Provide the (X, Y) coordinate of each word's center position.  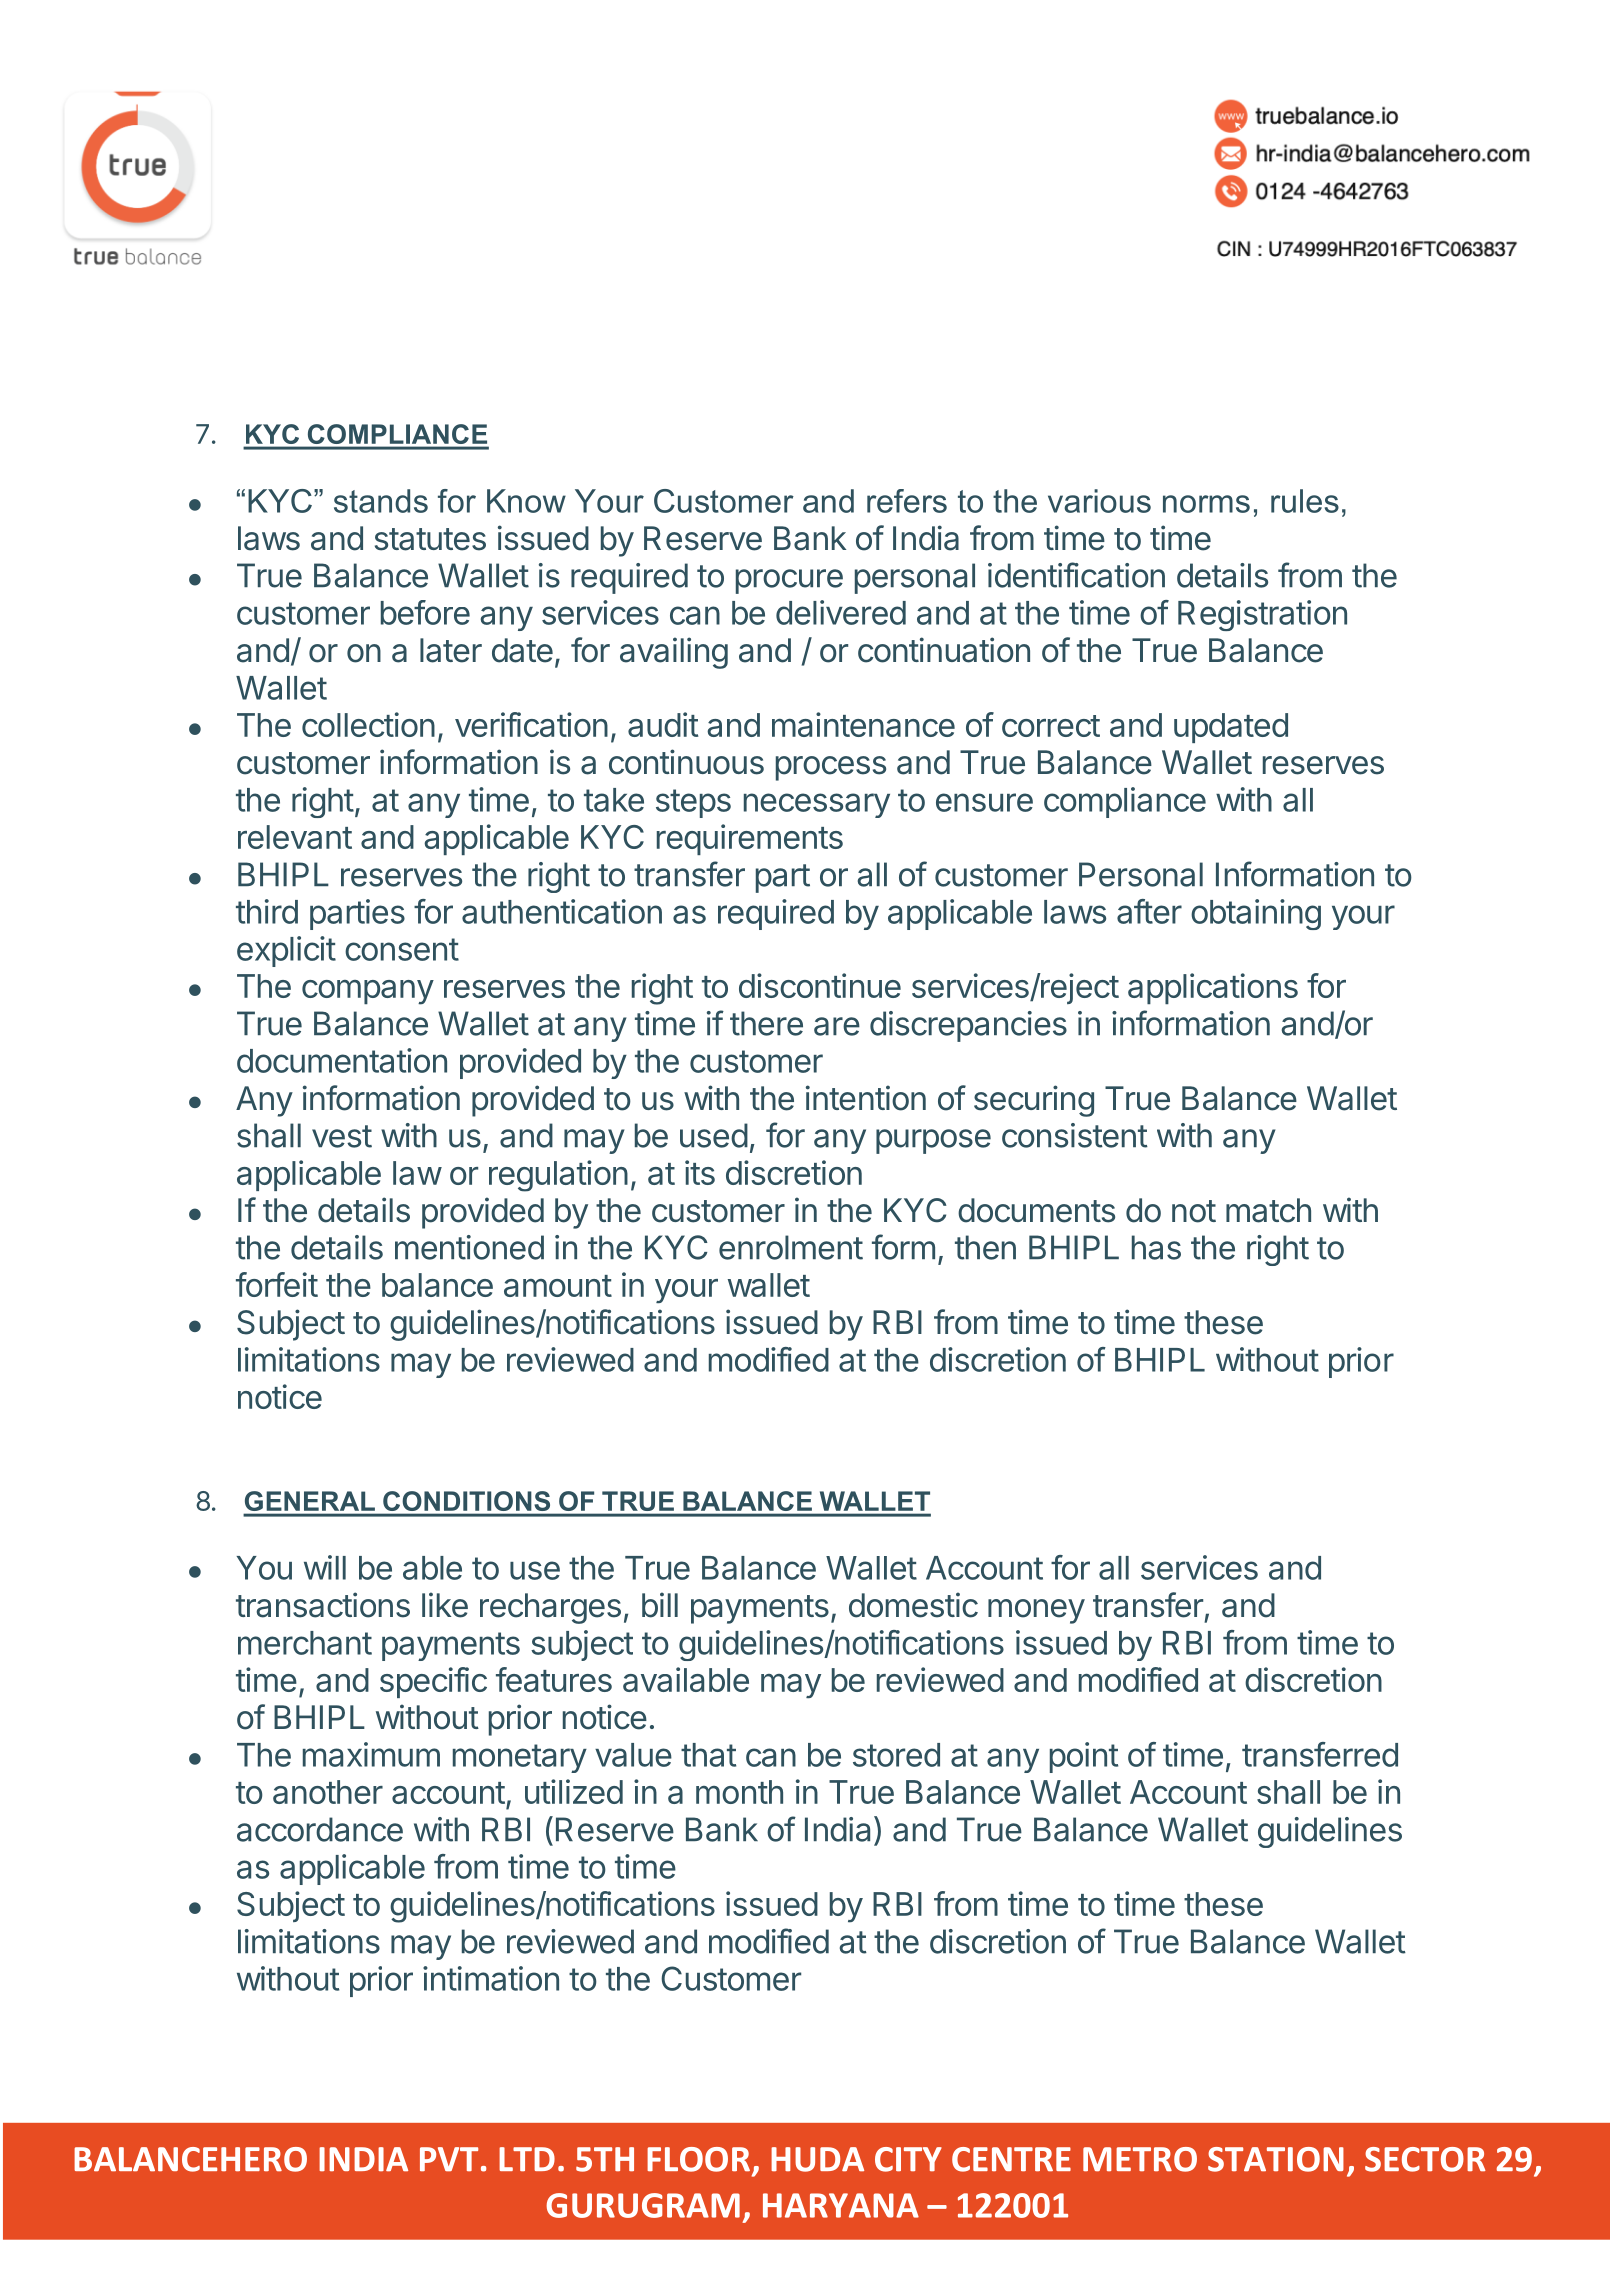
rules (1305, 501)
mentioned (469, 1247)
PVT (449, 2159)
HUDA (817, 2159)
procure (789, 581)
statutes (430, 539)
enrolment (791, 1247)
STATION (1276, 2159)
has (1156, 1247)
